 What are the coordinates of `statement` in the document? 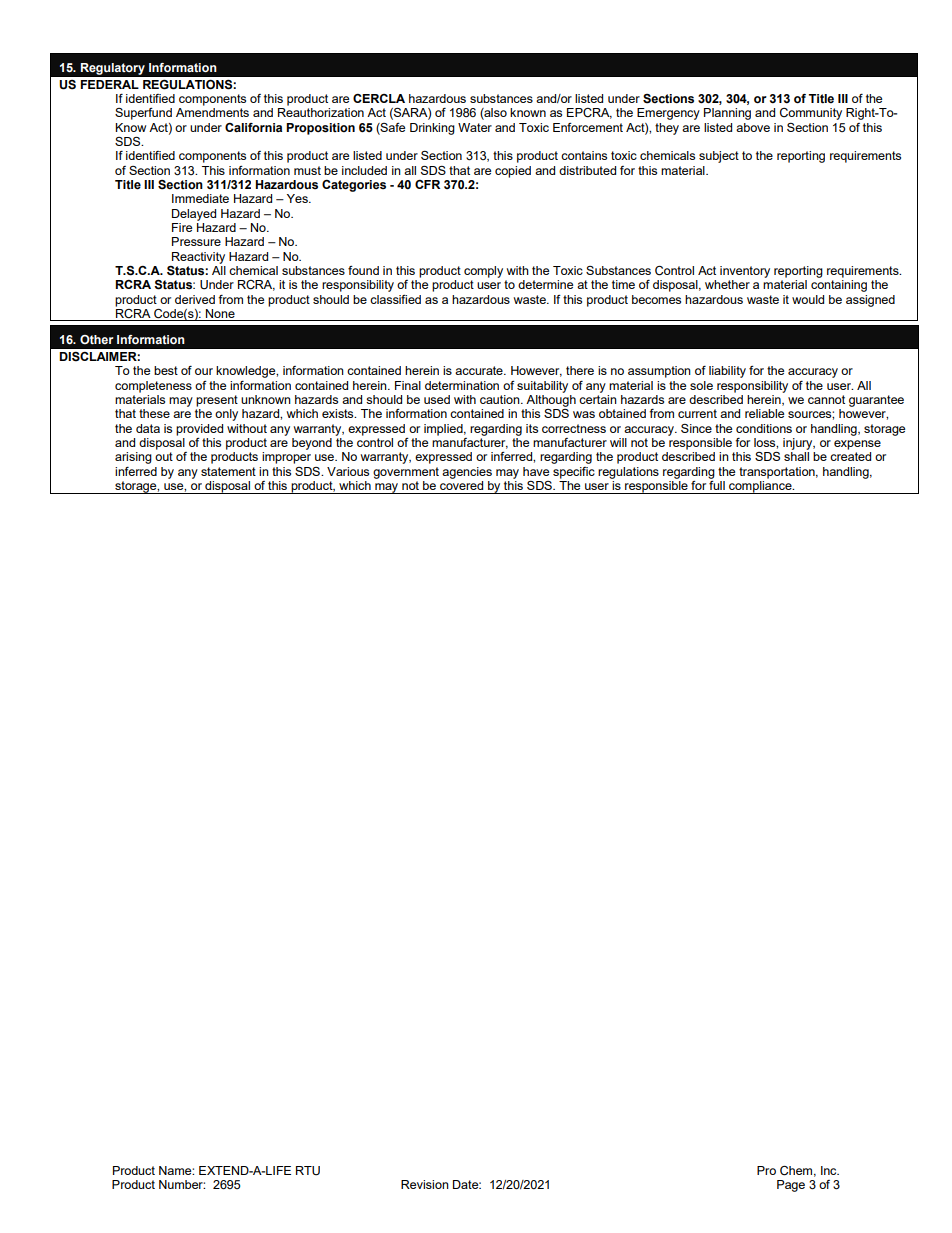 It's located at (228, 471).
